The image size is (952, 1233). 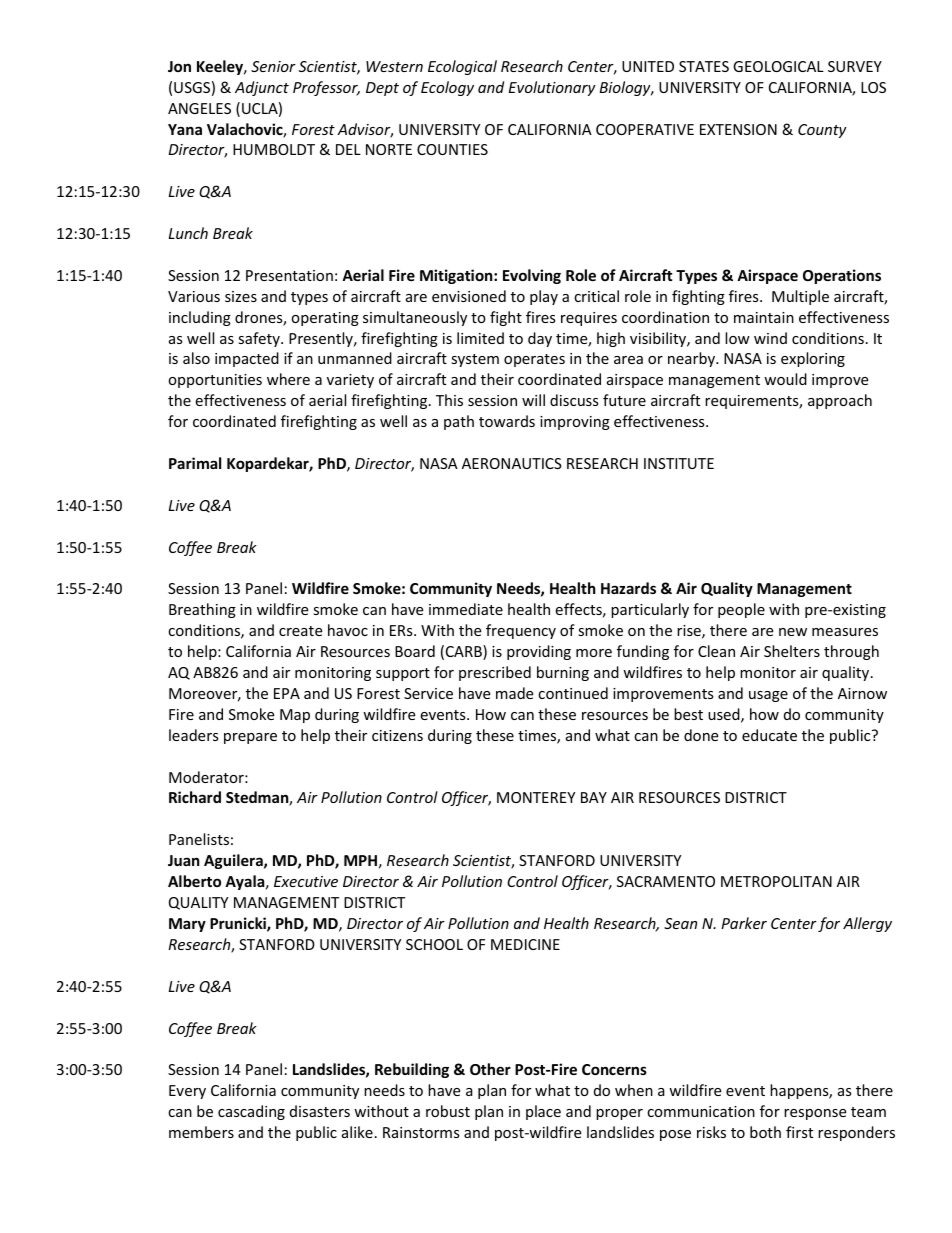 I want to click on GEOLOGICAL, so click(x=778, y=66).
